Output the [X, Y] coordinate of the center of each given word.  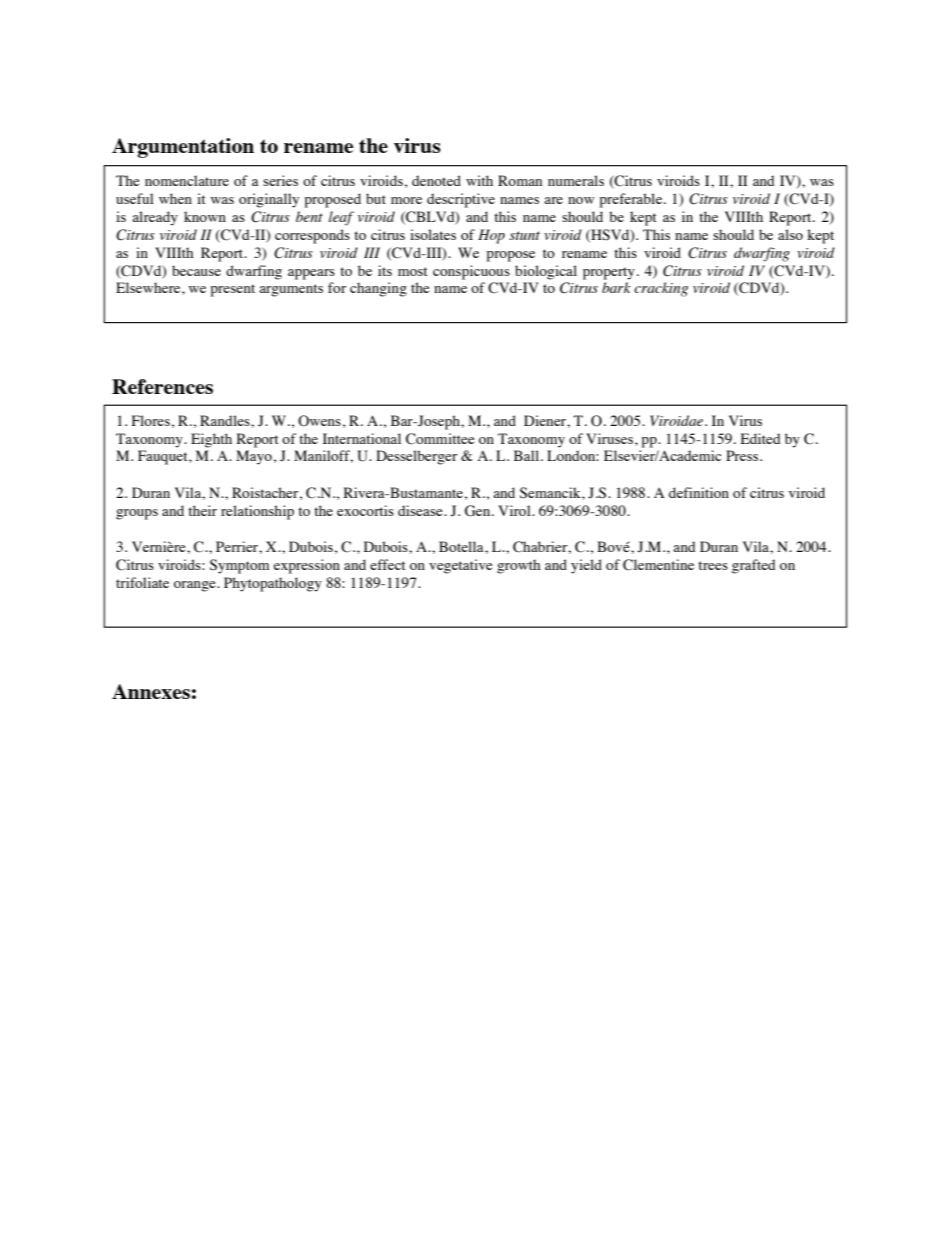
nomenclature [187, 180]
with [479, 180]
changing [378, 289]
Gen [479, 511]
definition [699, 492]
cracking [661, 289]
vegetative [460, 566]
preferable [632, 200]
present [232, 290]
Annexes [151, 691]
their [202, 510]
